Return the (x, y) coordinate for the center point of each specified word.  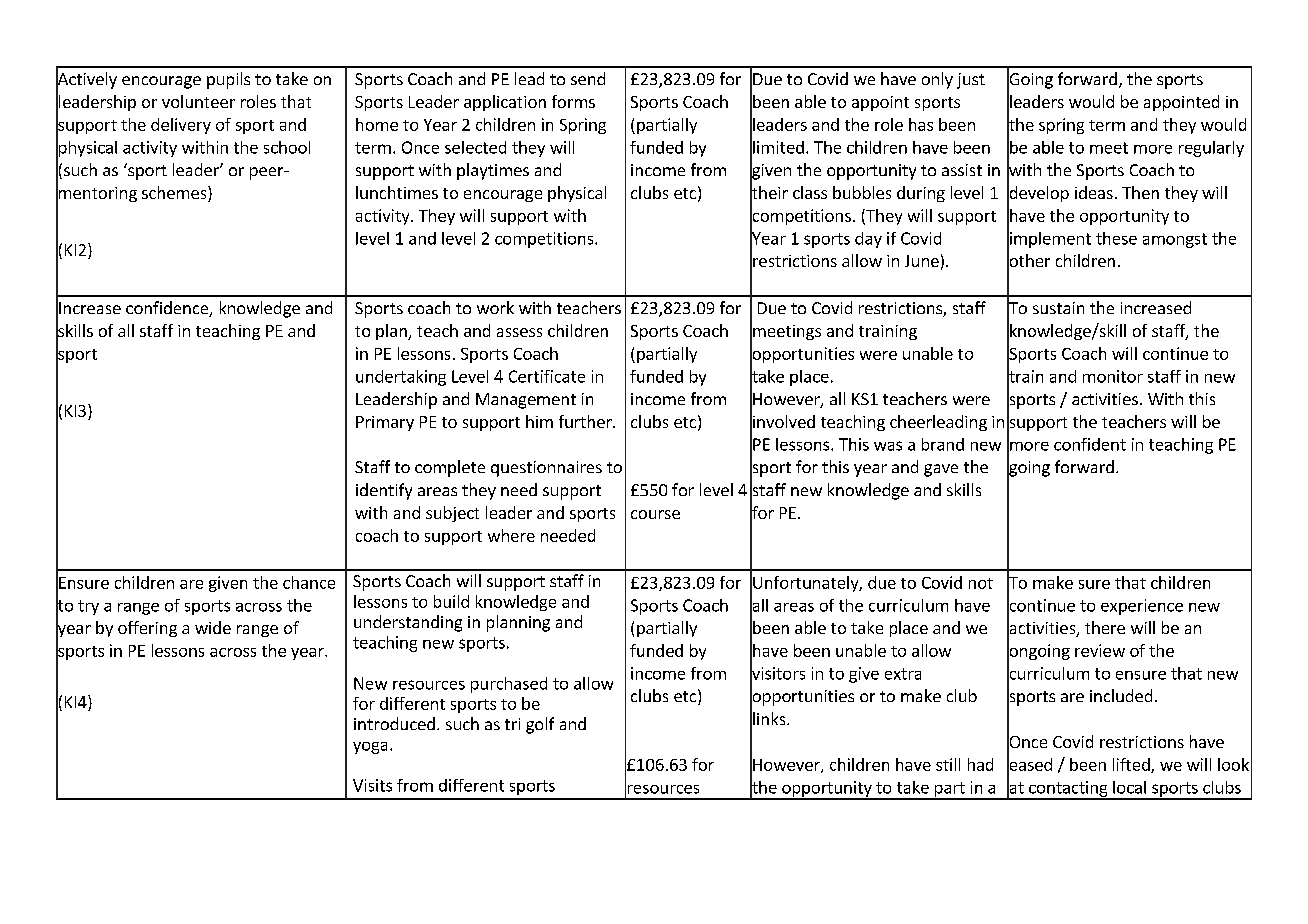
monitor (1113, 376)
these (1116, 238)
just (971, 81)
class (810, 192)
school (287, 147)
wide (213, 627)
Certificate (547, 376)
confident (1090, 444)
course (655, 514)
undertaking (401, 378)
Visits (372, 785)
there (1105, 627)
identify (384, 491)
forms (573, 101)
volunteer (198, 101)
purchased (509, 685)
